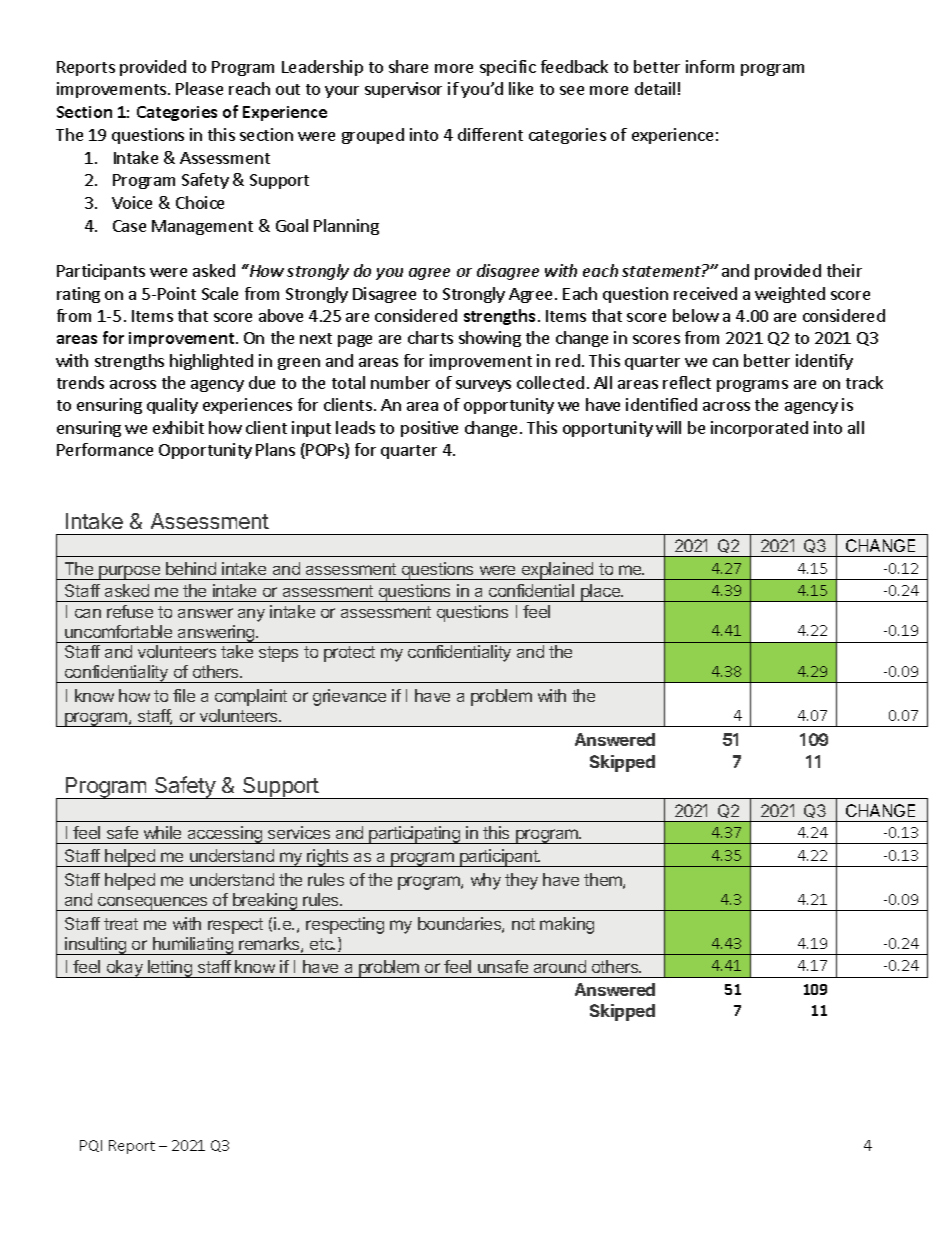 This document has height=1233, width=952. I want to click on like, so click(521, 88).
